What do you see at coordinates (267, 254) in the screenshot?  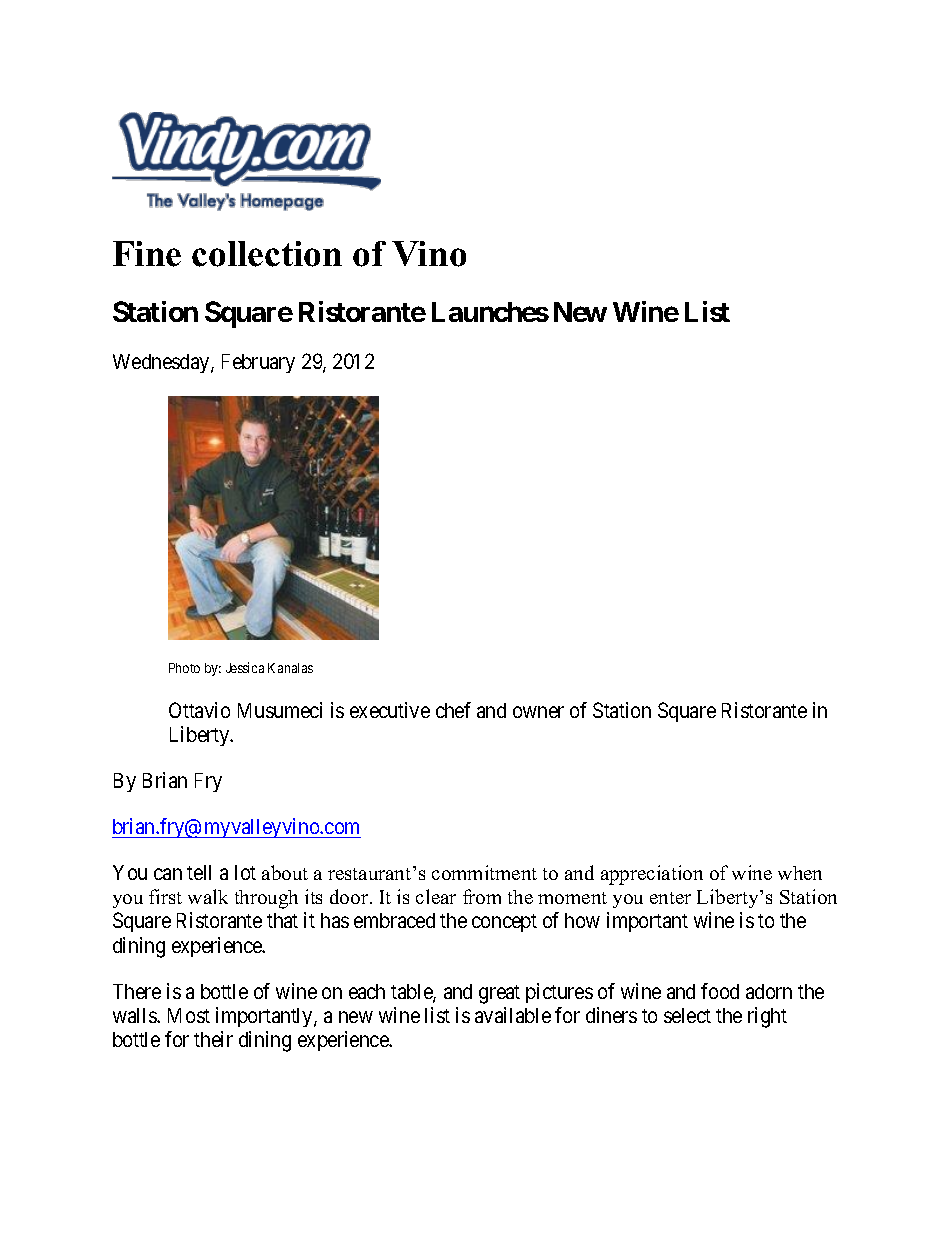 I see `collection` at bounding box center [267, 254].
